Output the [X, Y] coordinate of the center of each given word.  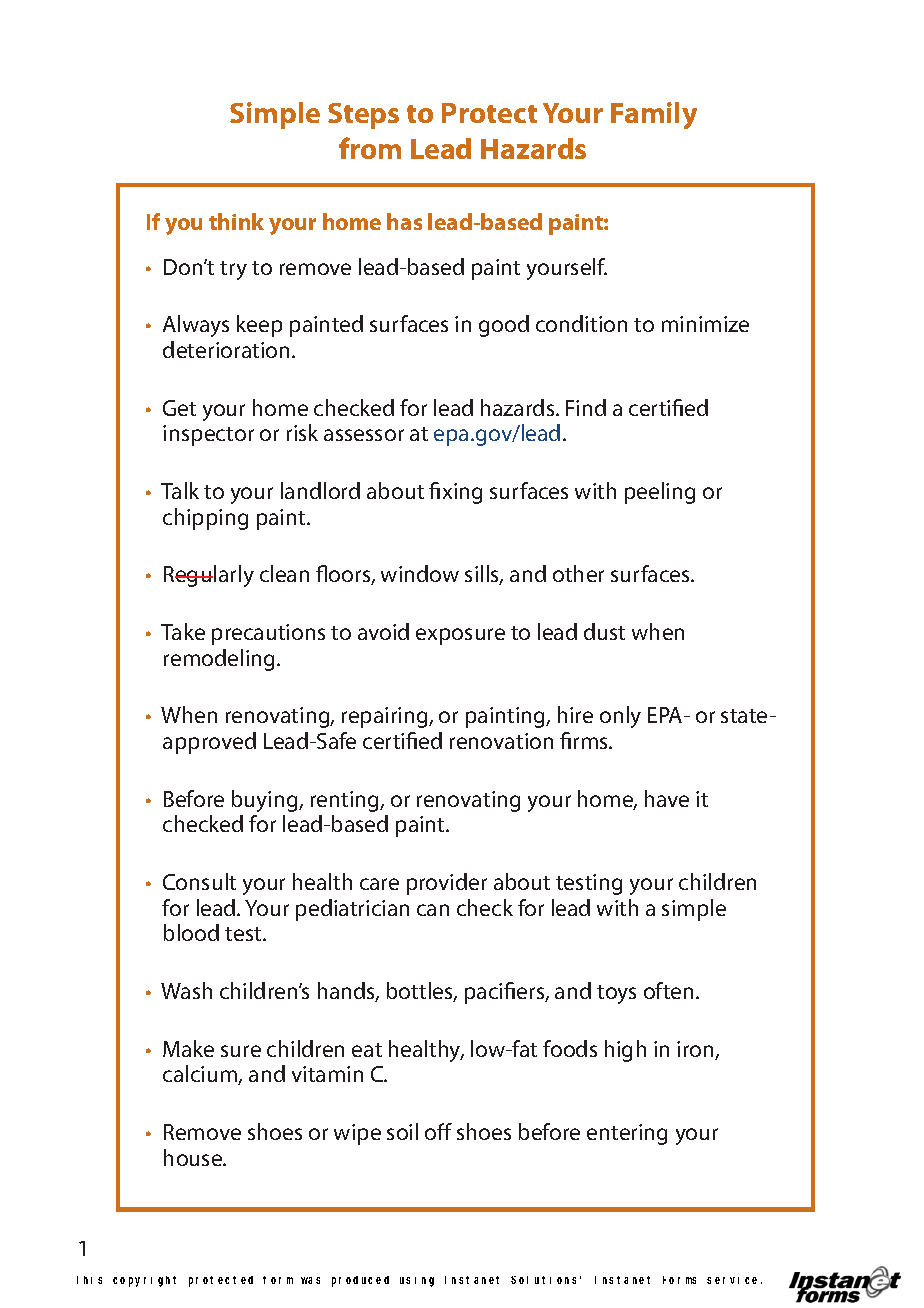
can [433, 910]
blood [191, 932]
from [370, 148]
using [417, 1282]
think [236, 221]
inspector [208, 435]
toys [616, 994]
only [620, 717]
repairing [386, 717]
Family [654, 115]
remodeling [221, 660]
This [89, 1280]
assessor [364, 435]
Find [586, 407]
